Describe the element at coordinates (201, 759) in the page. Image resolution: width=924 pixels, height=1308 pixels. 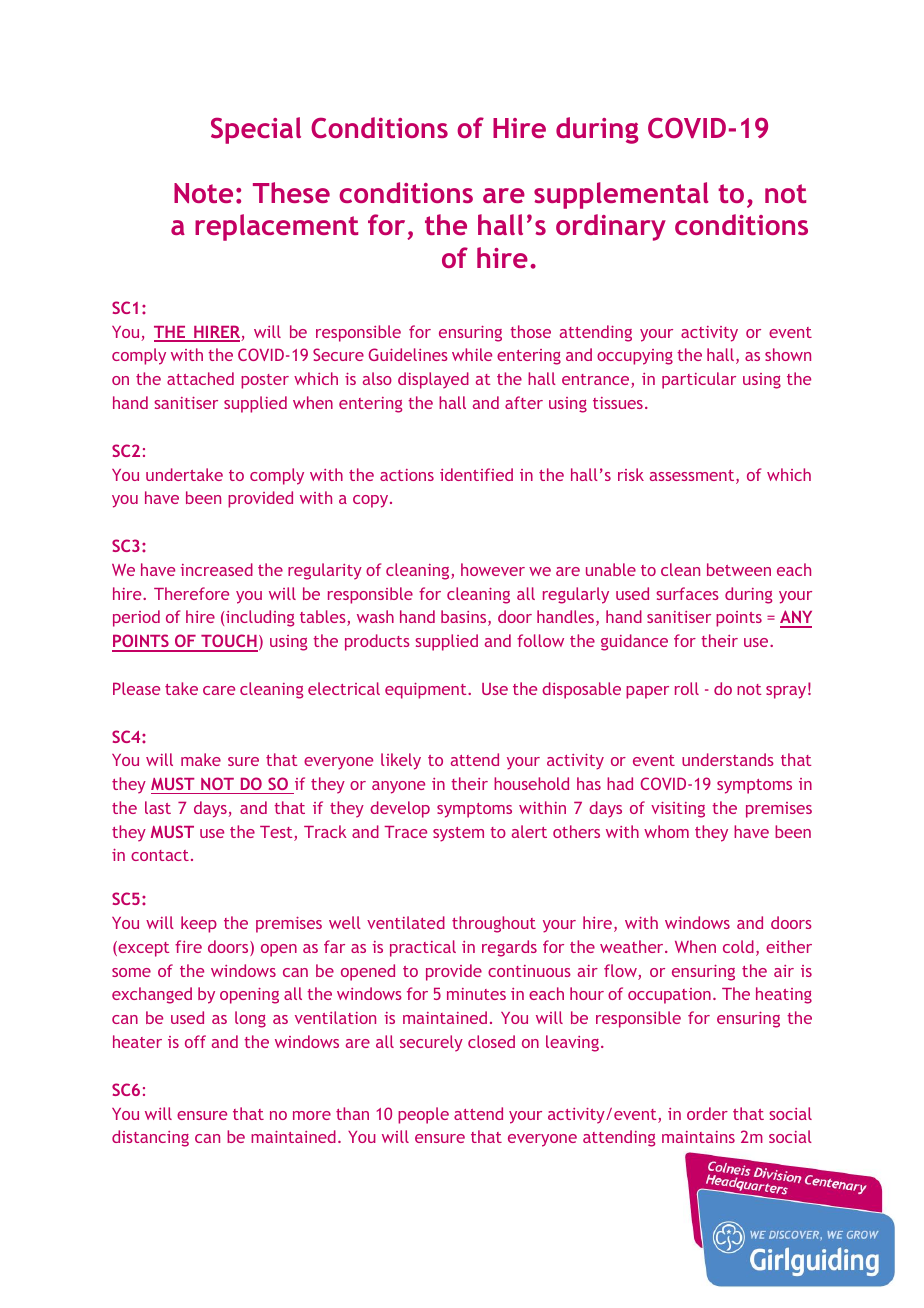
I see `make` at that location.
